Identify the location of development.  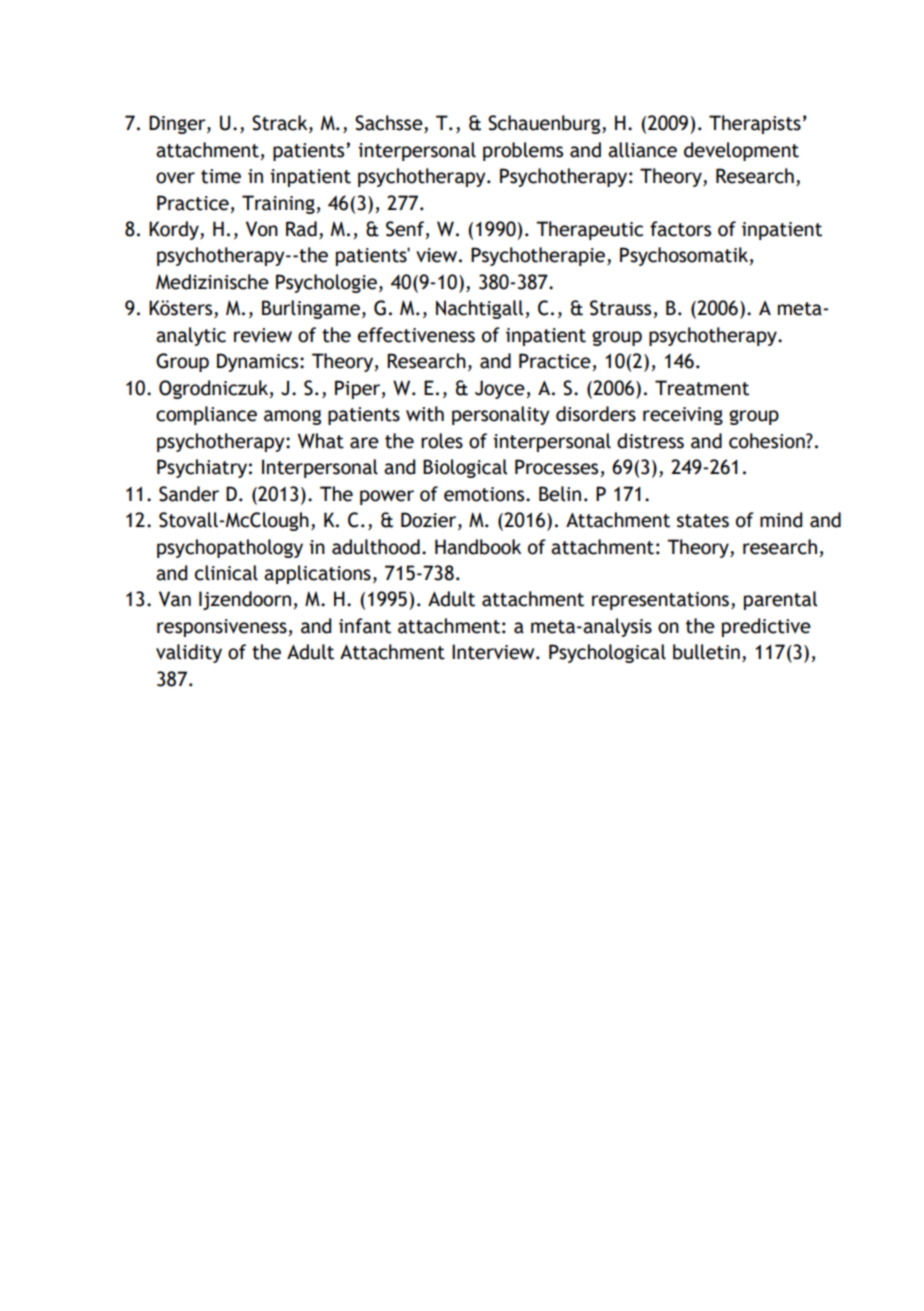
(741, 151).
